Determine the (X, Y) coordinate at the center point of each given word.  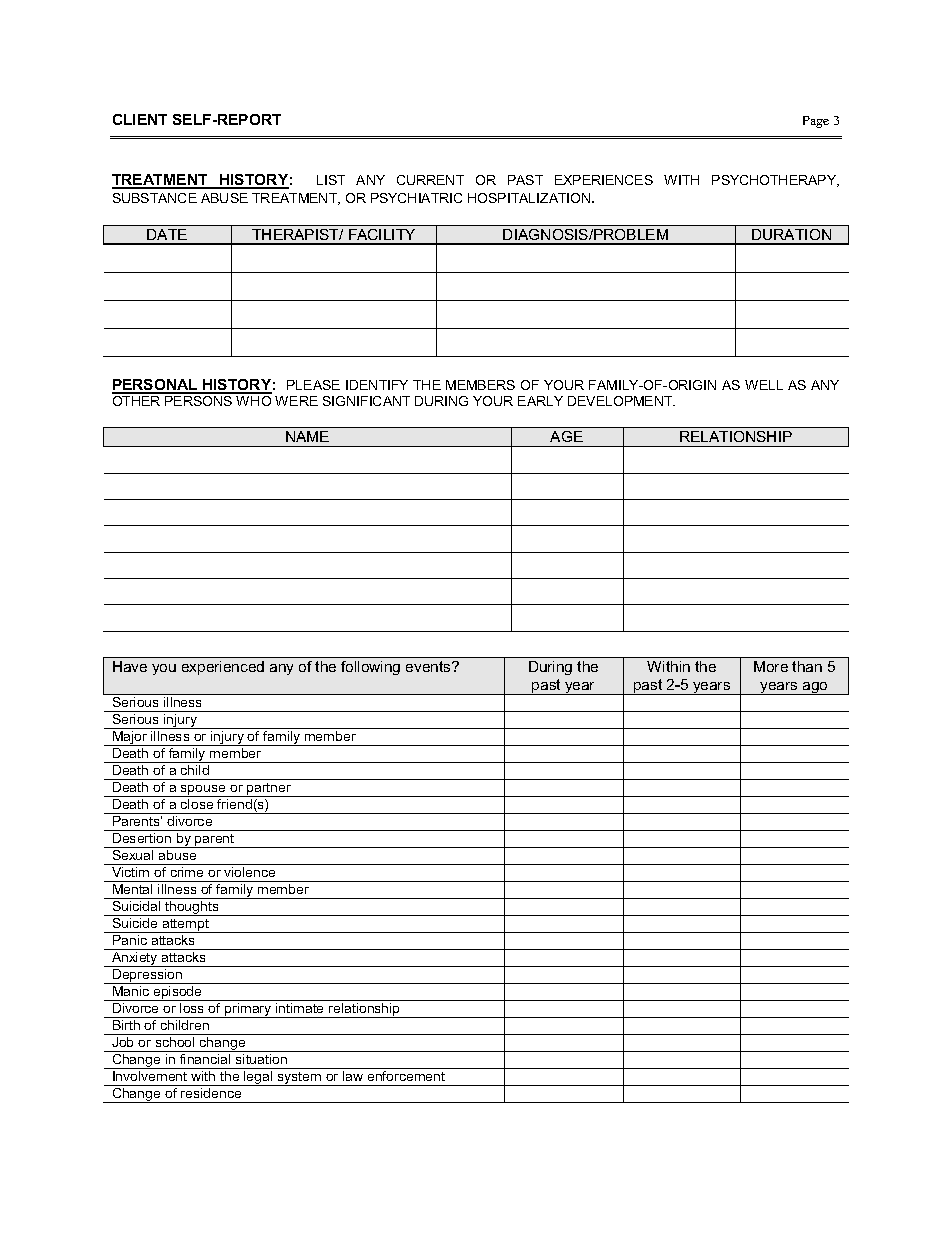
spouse (203, 791)
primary (248, 1010)
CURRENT (430, 180)
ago (815, 688)
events (429, 666)
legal (258, 1078)
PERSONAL (155, 386)
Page (816, 122)
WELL (764, 385)
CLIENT (140, 119)
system (299, 1079)
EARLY (540, 401)
